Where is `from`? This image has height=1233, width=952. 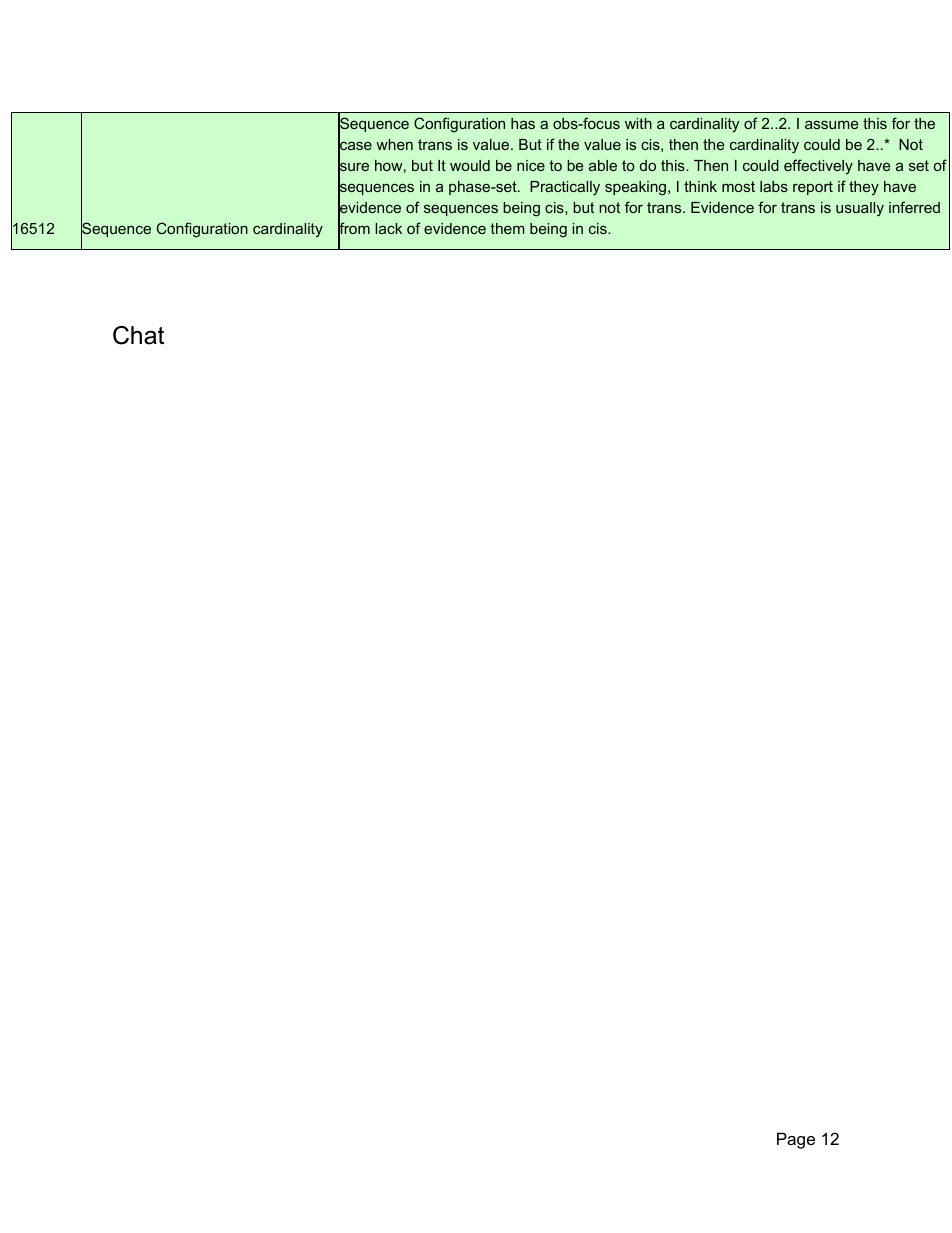 from is located at coordinates (354, 229).
